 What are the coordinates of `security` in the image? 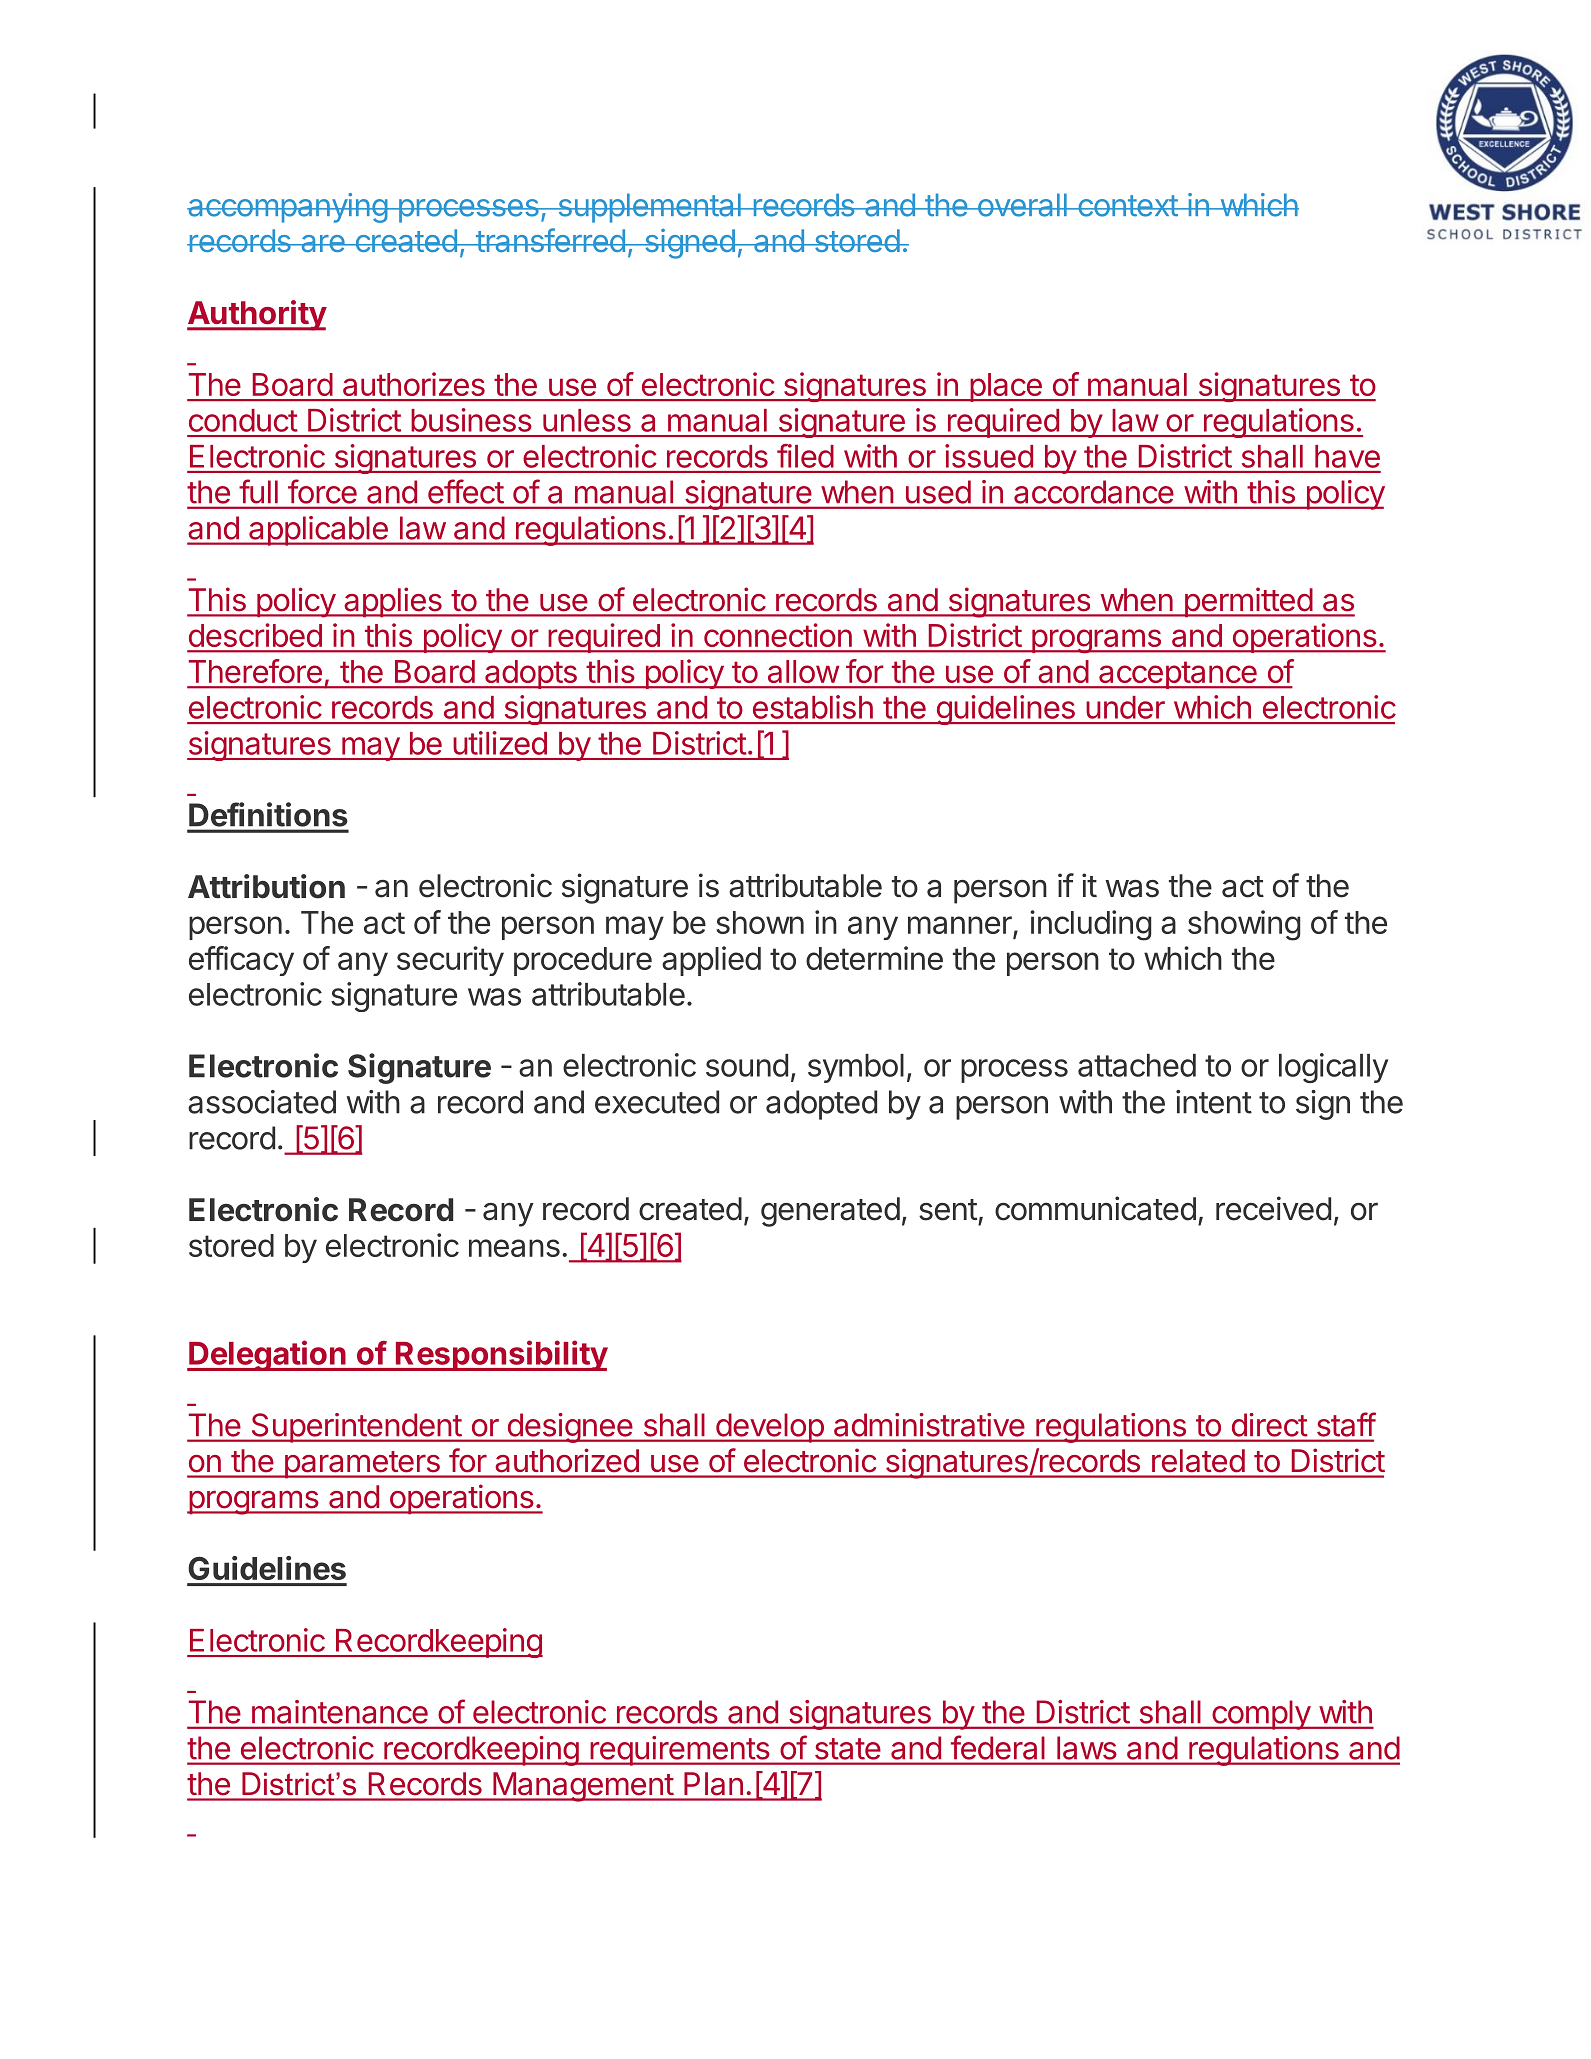 It's located at (450, 961).
